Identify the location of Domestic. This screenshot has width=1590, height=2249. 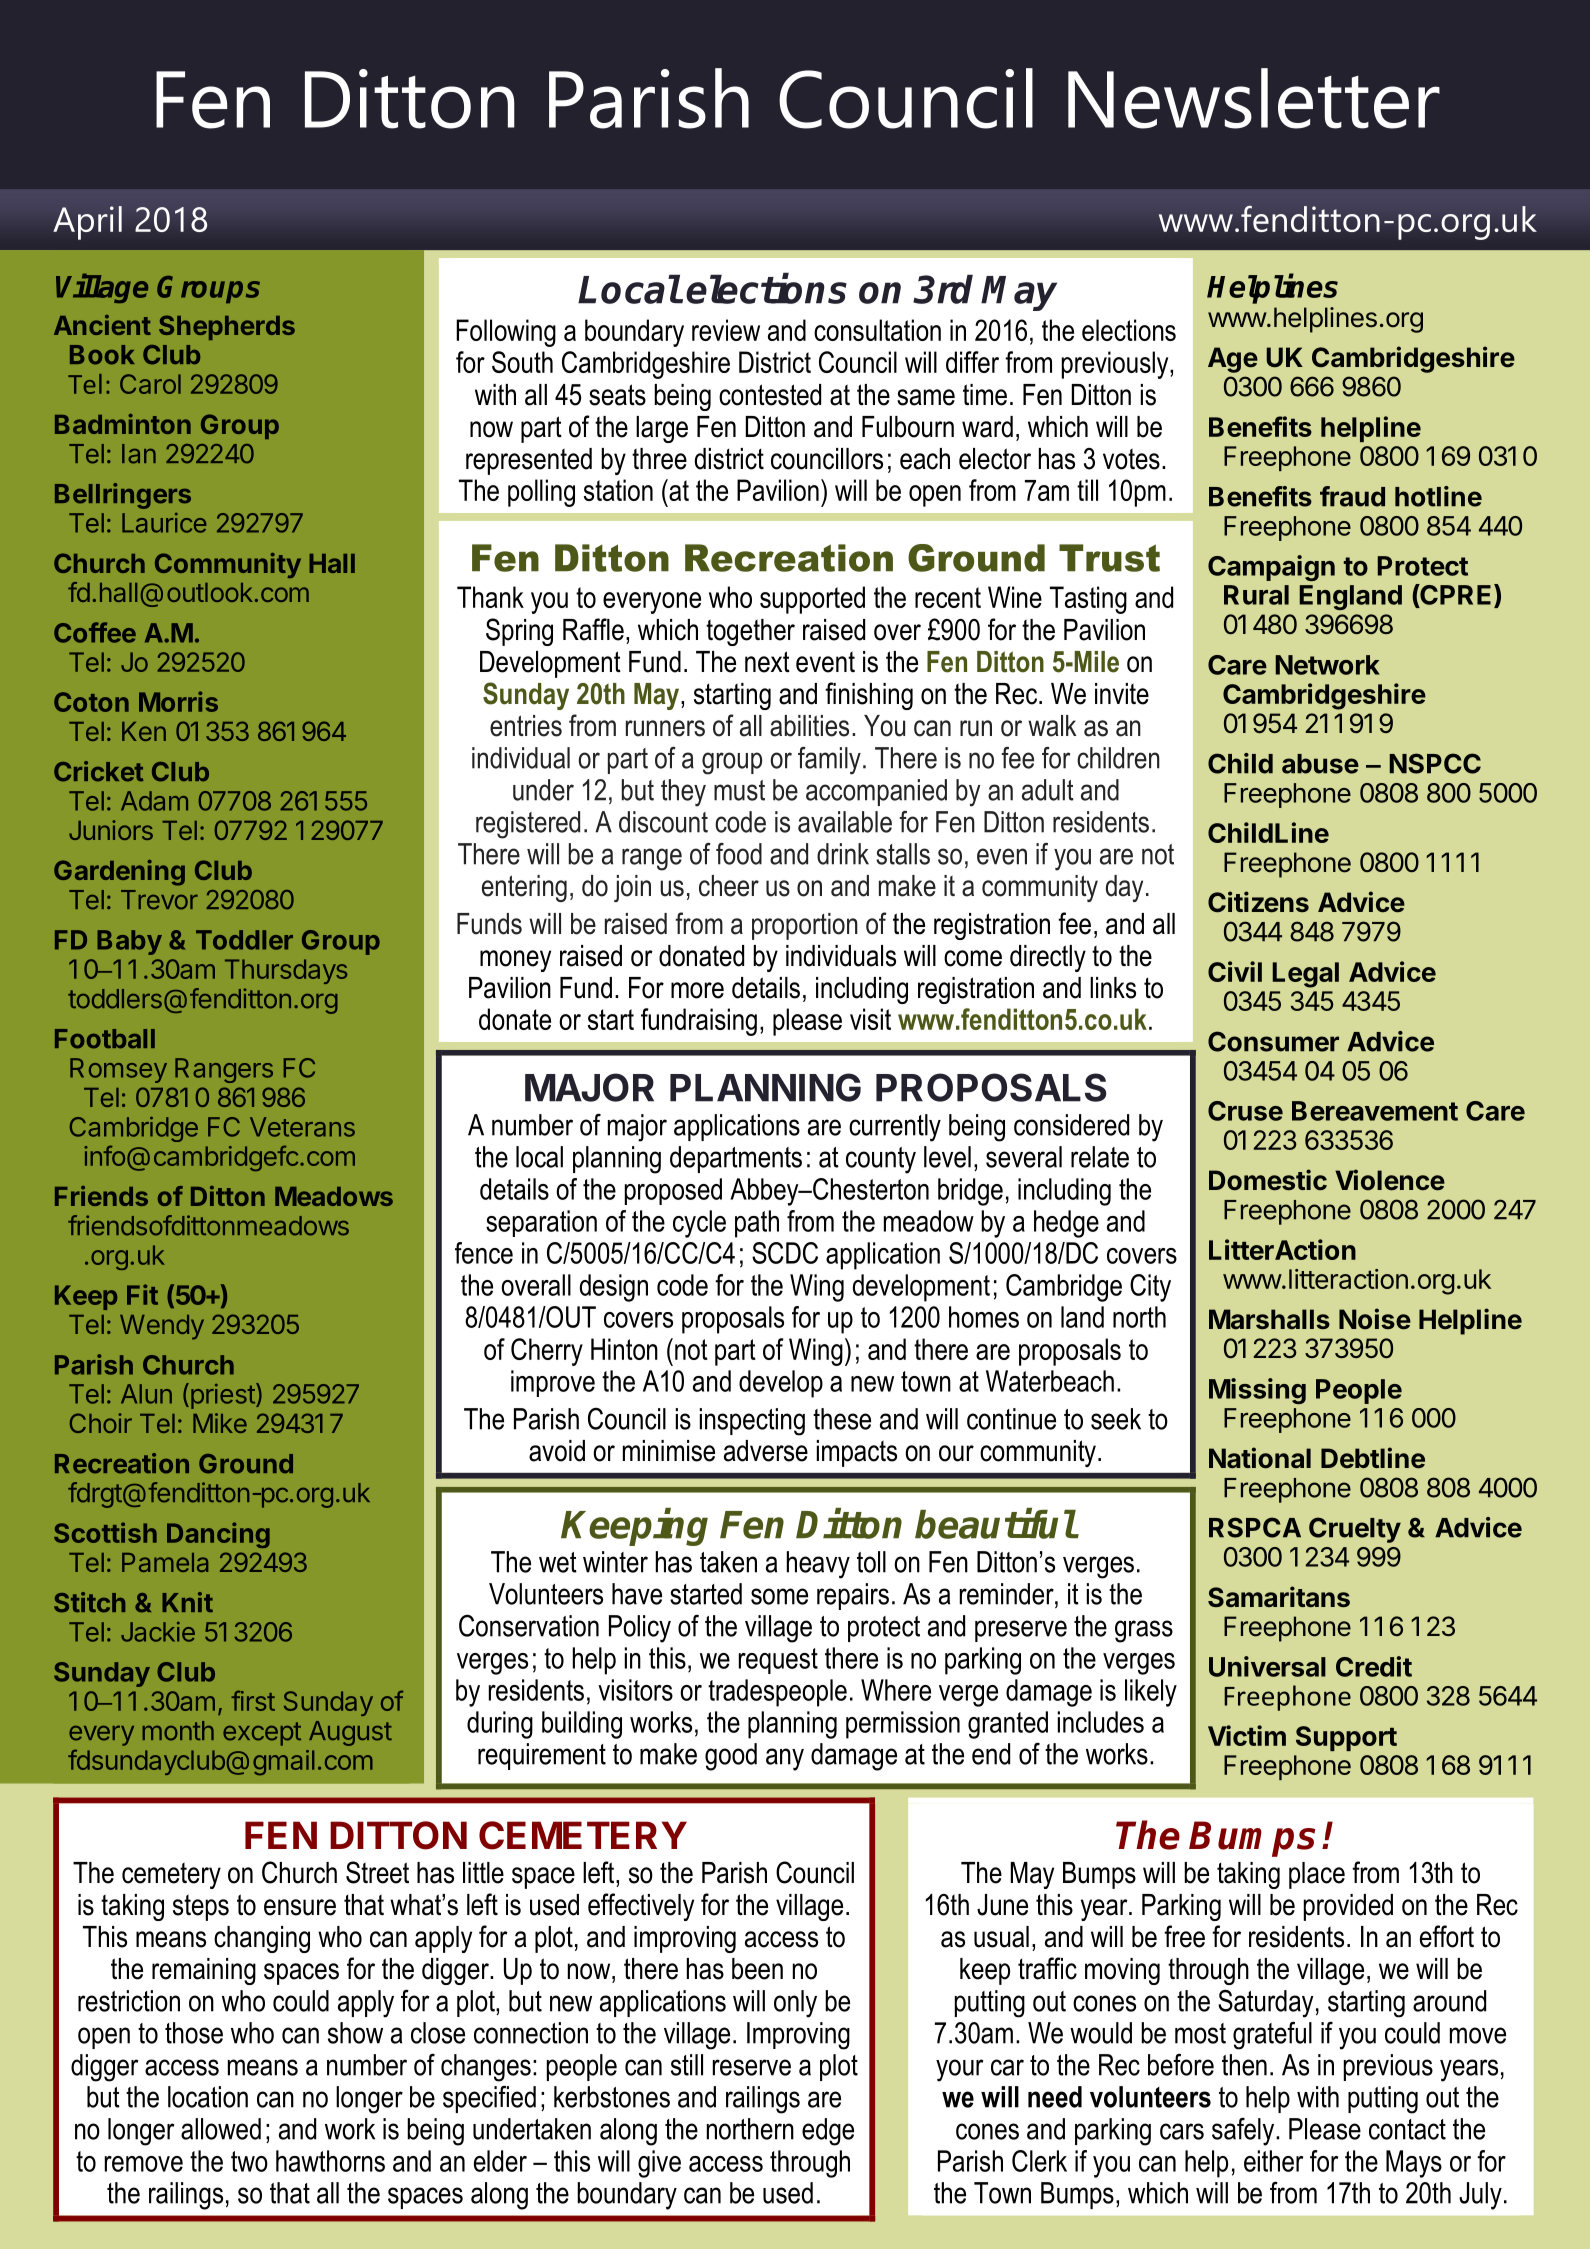
(1268, 1180).
